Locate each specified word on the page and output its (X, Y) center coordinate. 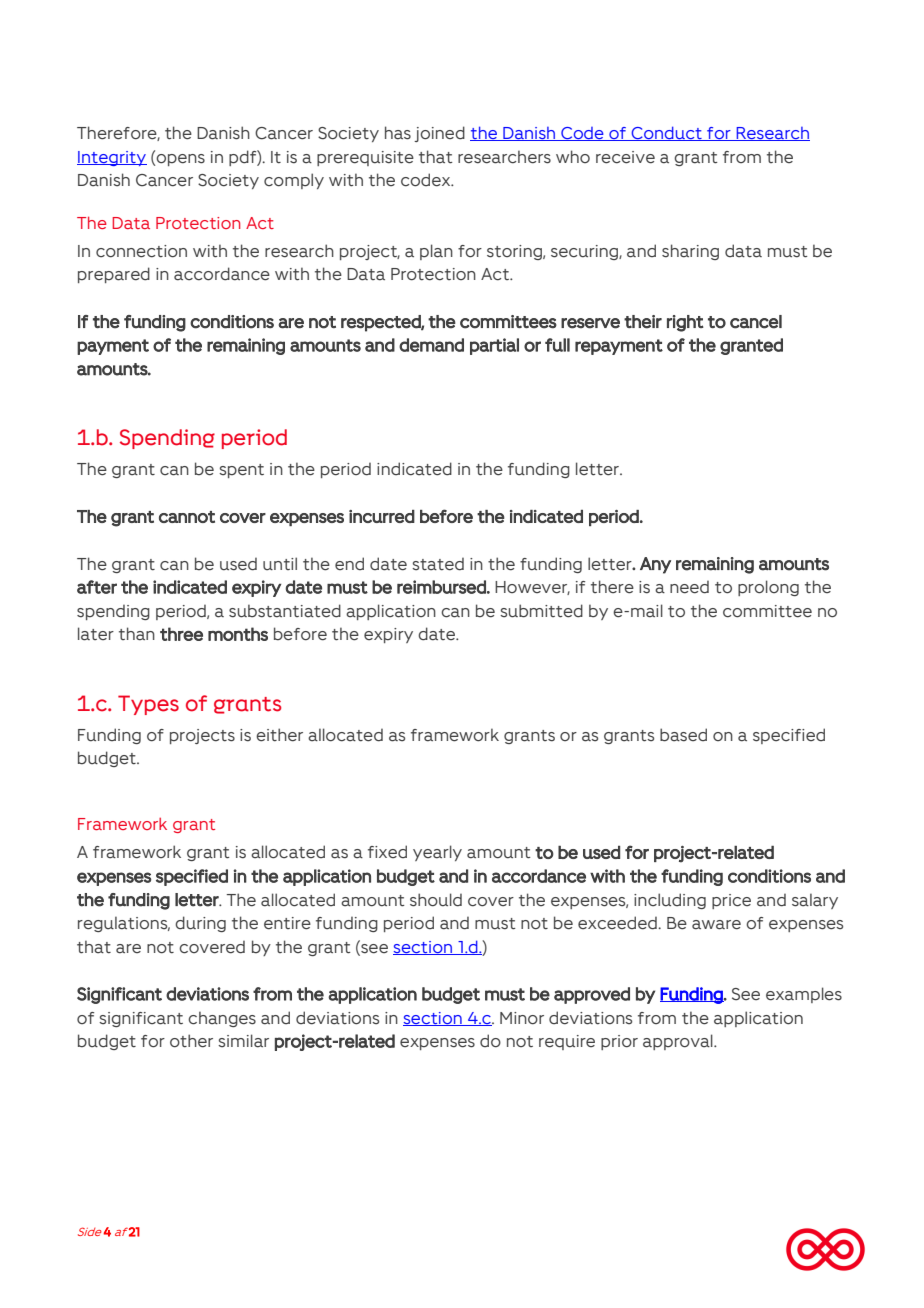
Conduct (666, 133)
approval (679, 1042)
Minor (522, 1018)
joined (439, 134)
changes (222, 1019)
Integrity (112, 158)
